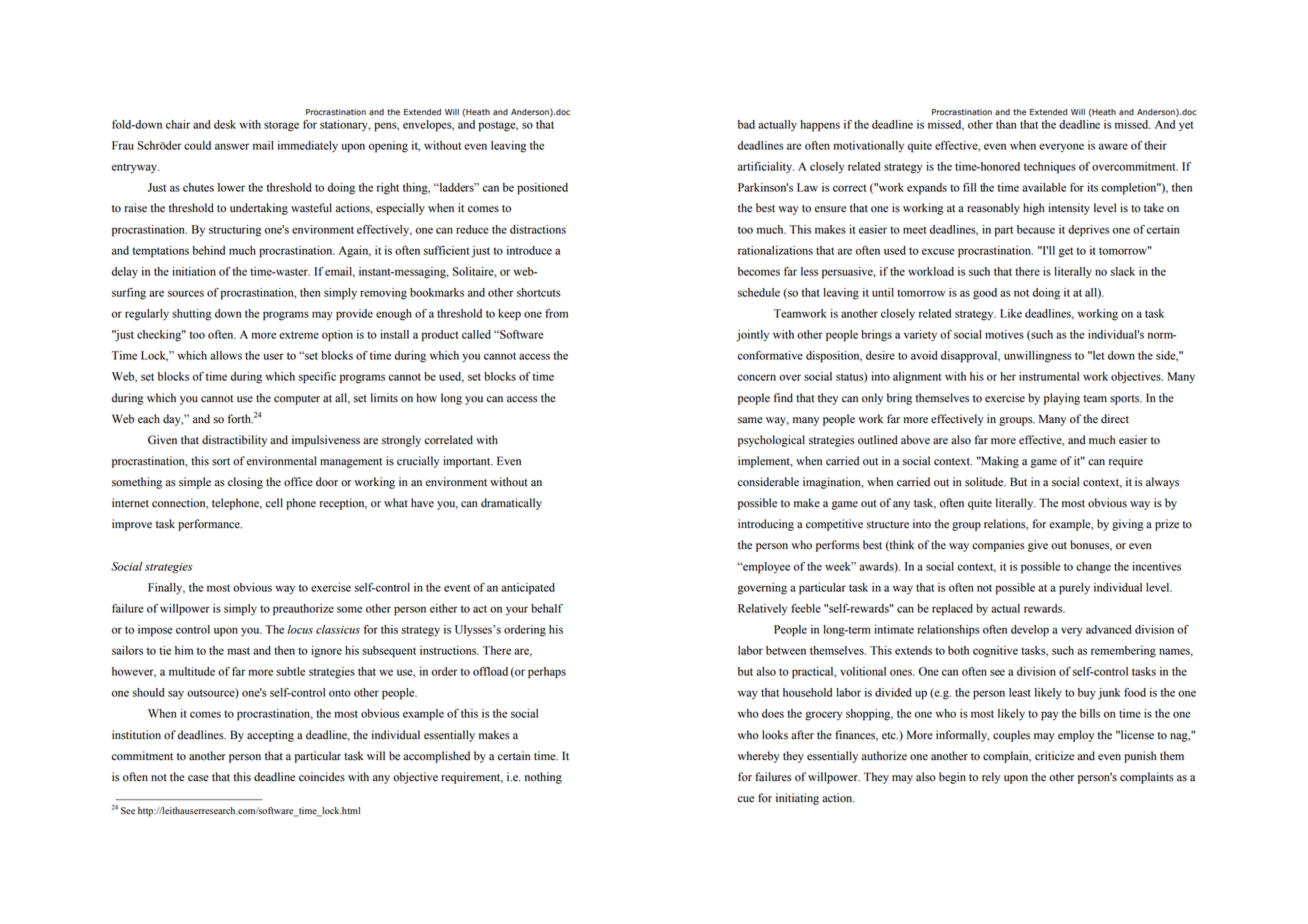 The width and height of the screenshot is (1308, 924). I want to click on Finally, so click(166, 589).
